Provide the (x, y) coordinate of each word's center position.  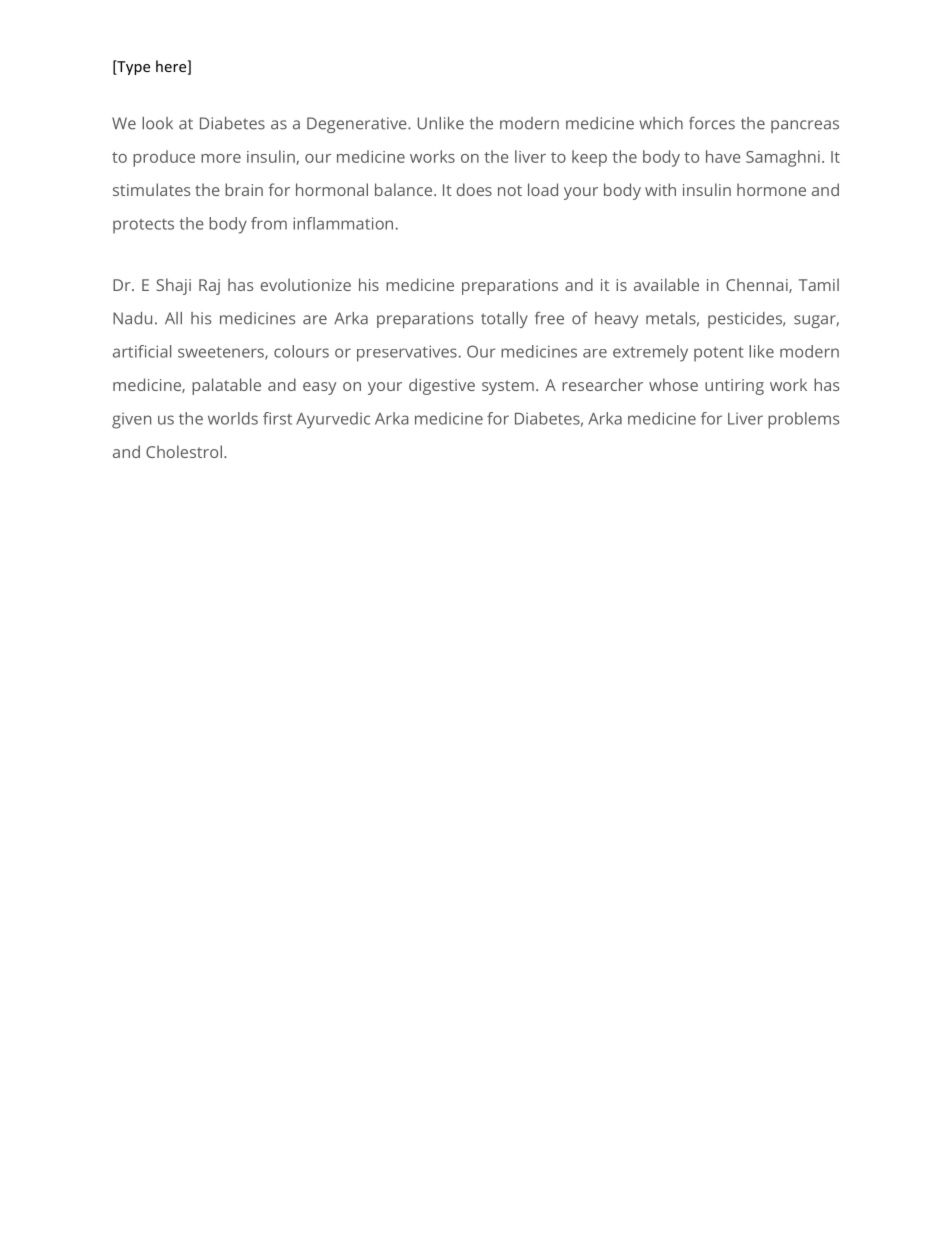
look (157, 123)
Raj (209, 287)
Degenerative (358, 125)
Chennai (758, 285)
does (474, 189)
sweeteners (222, 353)
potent (718, 354)
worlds (233, 418)
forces (712, 123)
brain (244, 189)
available (666, 284)
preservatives (407, 353)
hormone (771, 189)
